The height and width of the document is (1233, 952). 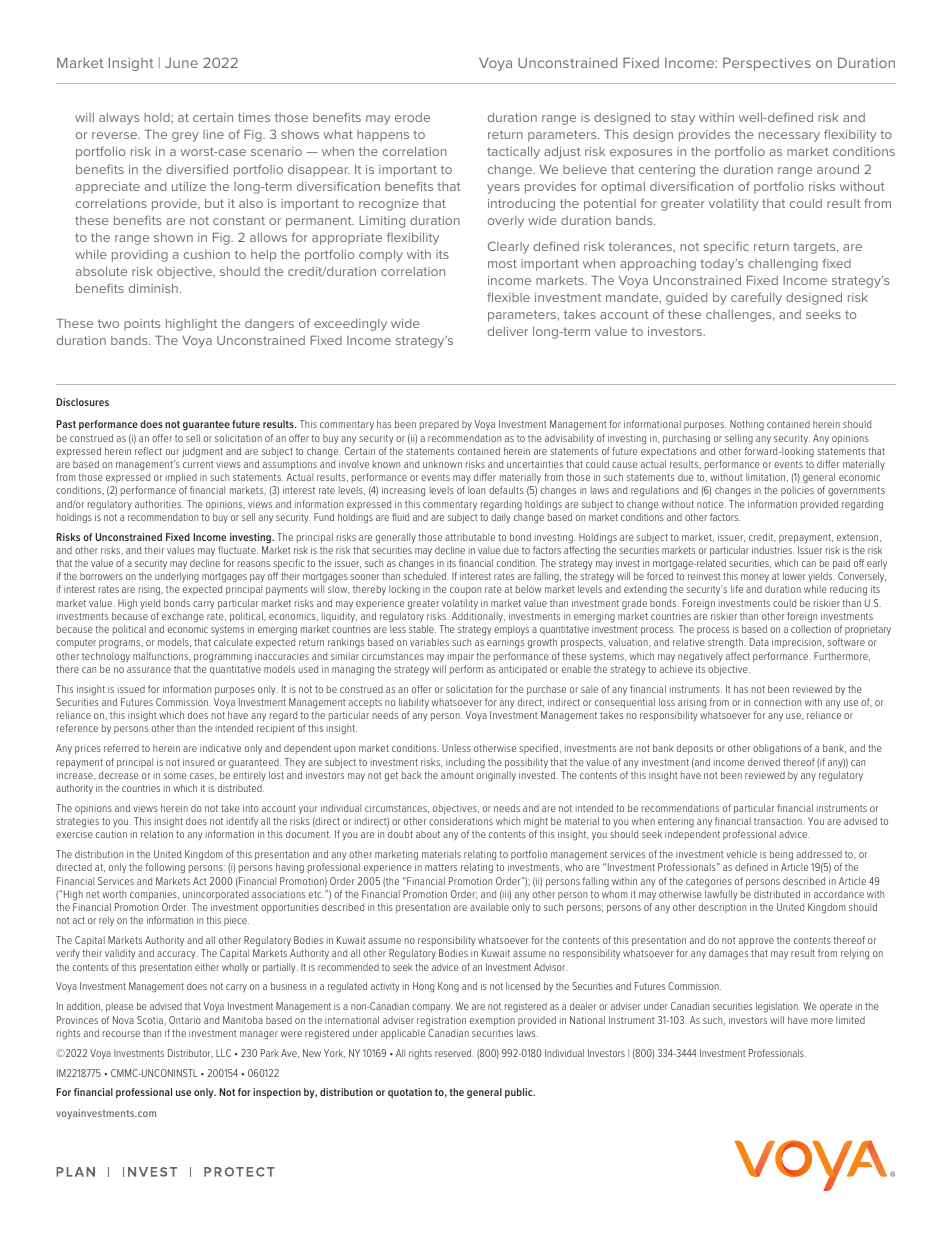 What do you see at coordinates (767, 64) in the document?
I see `Perspectives` at bounding box center [767, 64].
